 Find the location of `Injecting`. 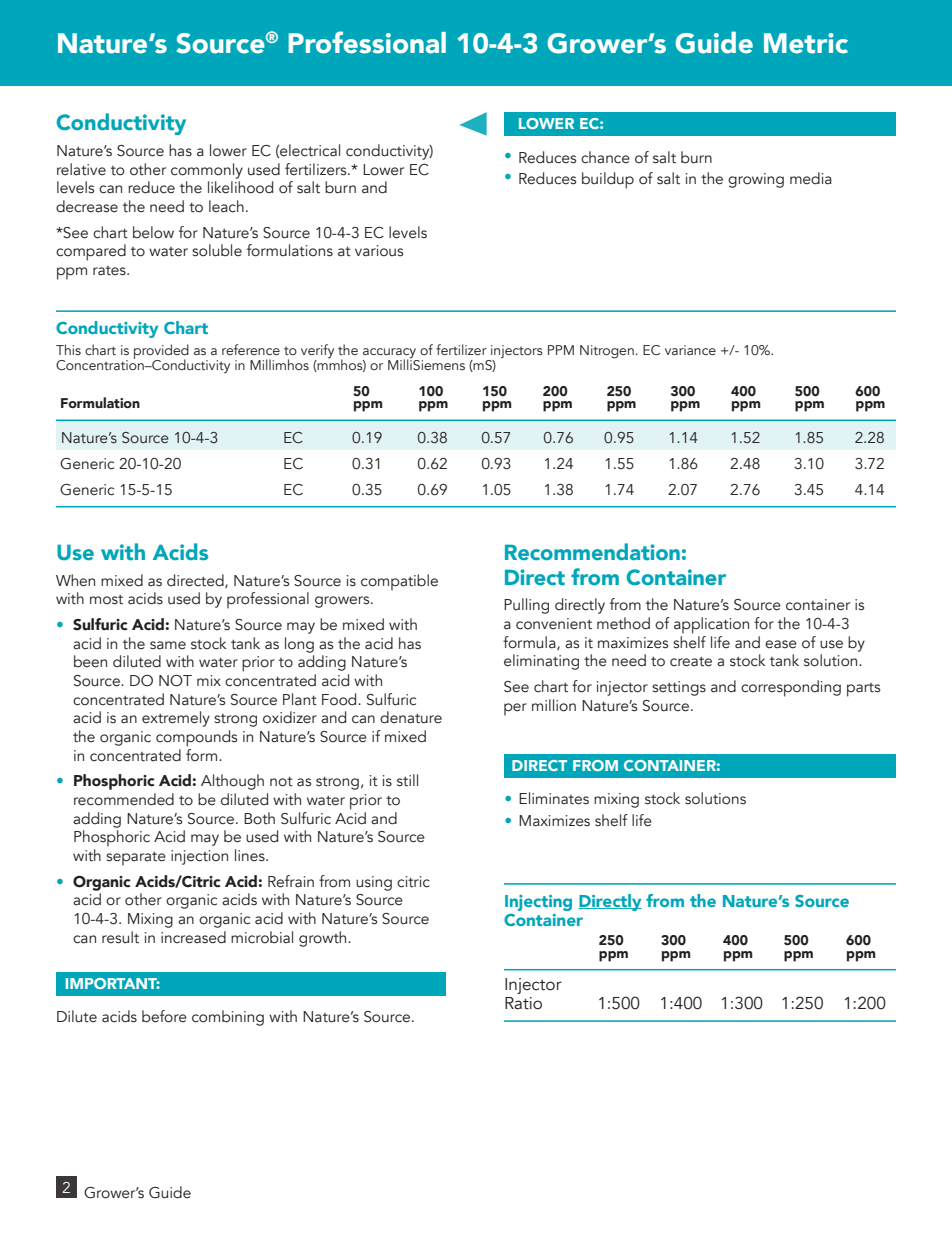

Injecting is located at coordinates (538, 903).
